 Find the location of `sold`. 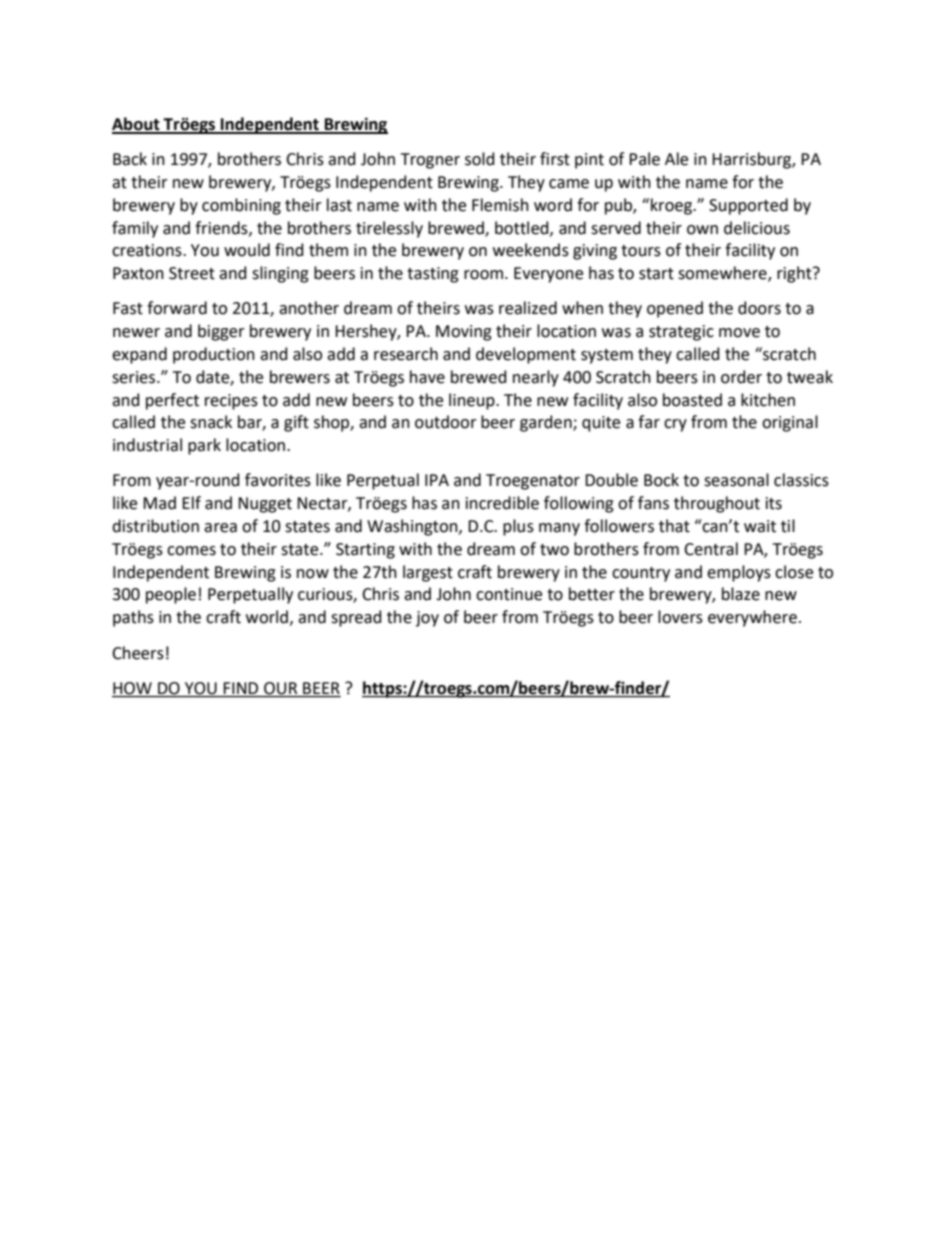

sold is located at coordinates (480, 159).
